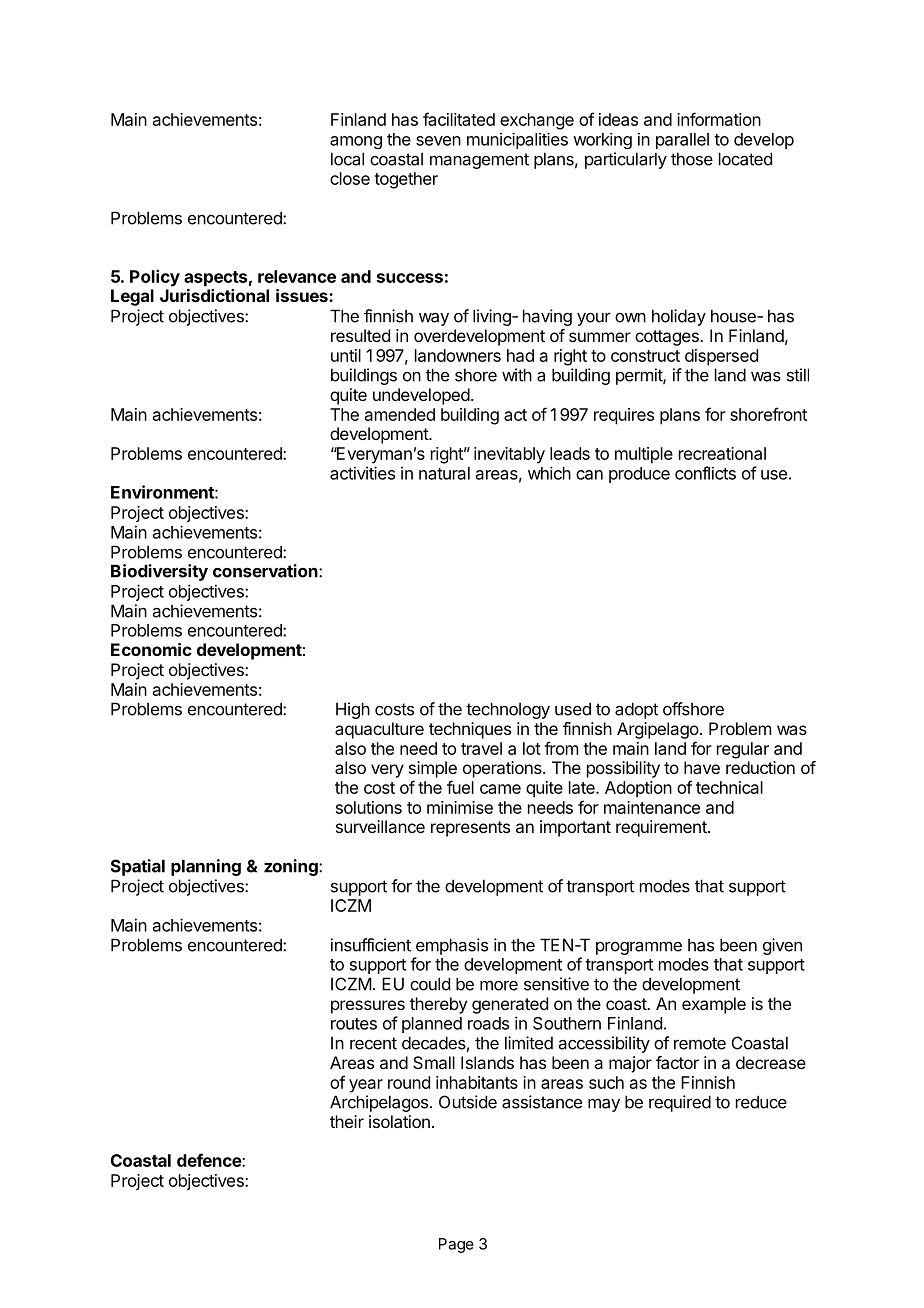  Describe the element at coordinates (452, 946) in the screenshot. I see `emphasis` at that location.
